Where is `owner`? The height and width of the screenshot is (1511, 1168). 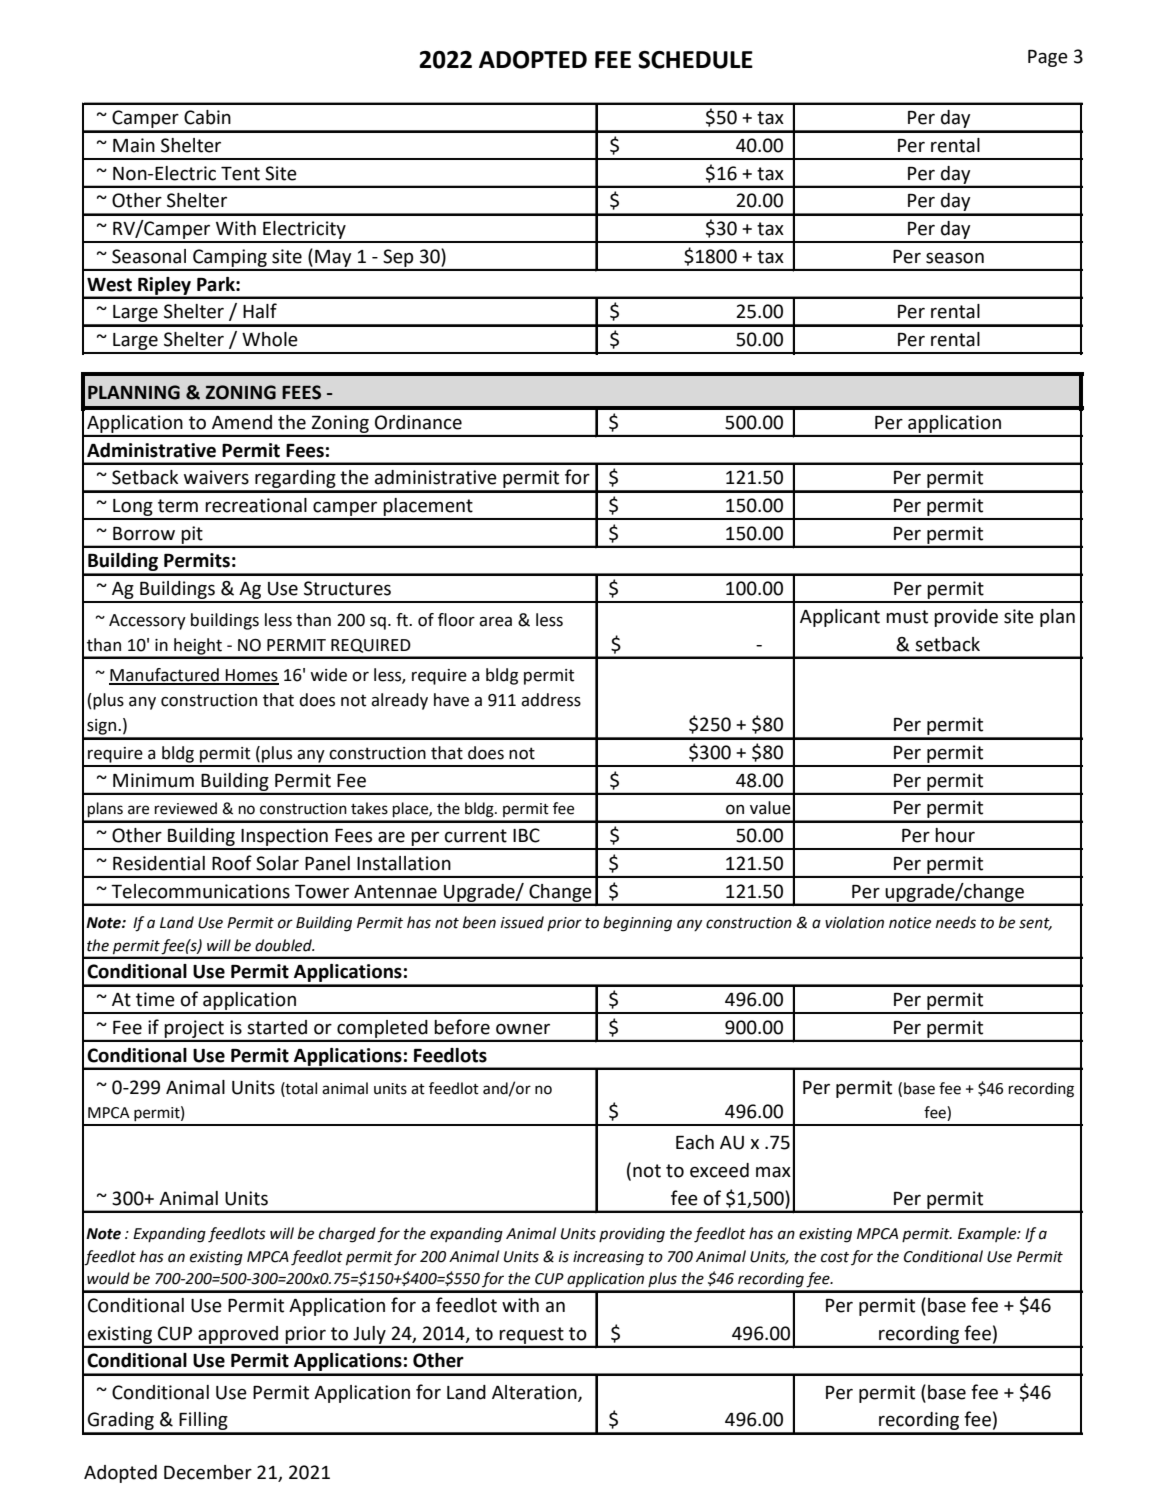
owner is located at coordinates (523, 1029).
